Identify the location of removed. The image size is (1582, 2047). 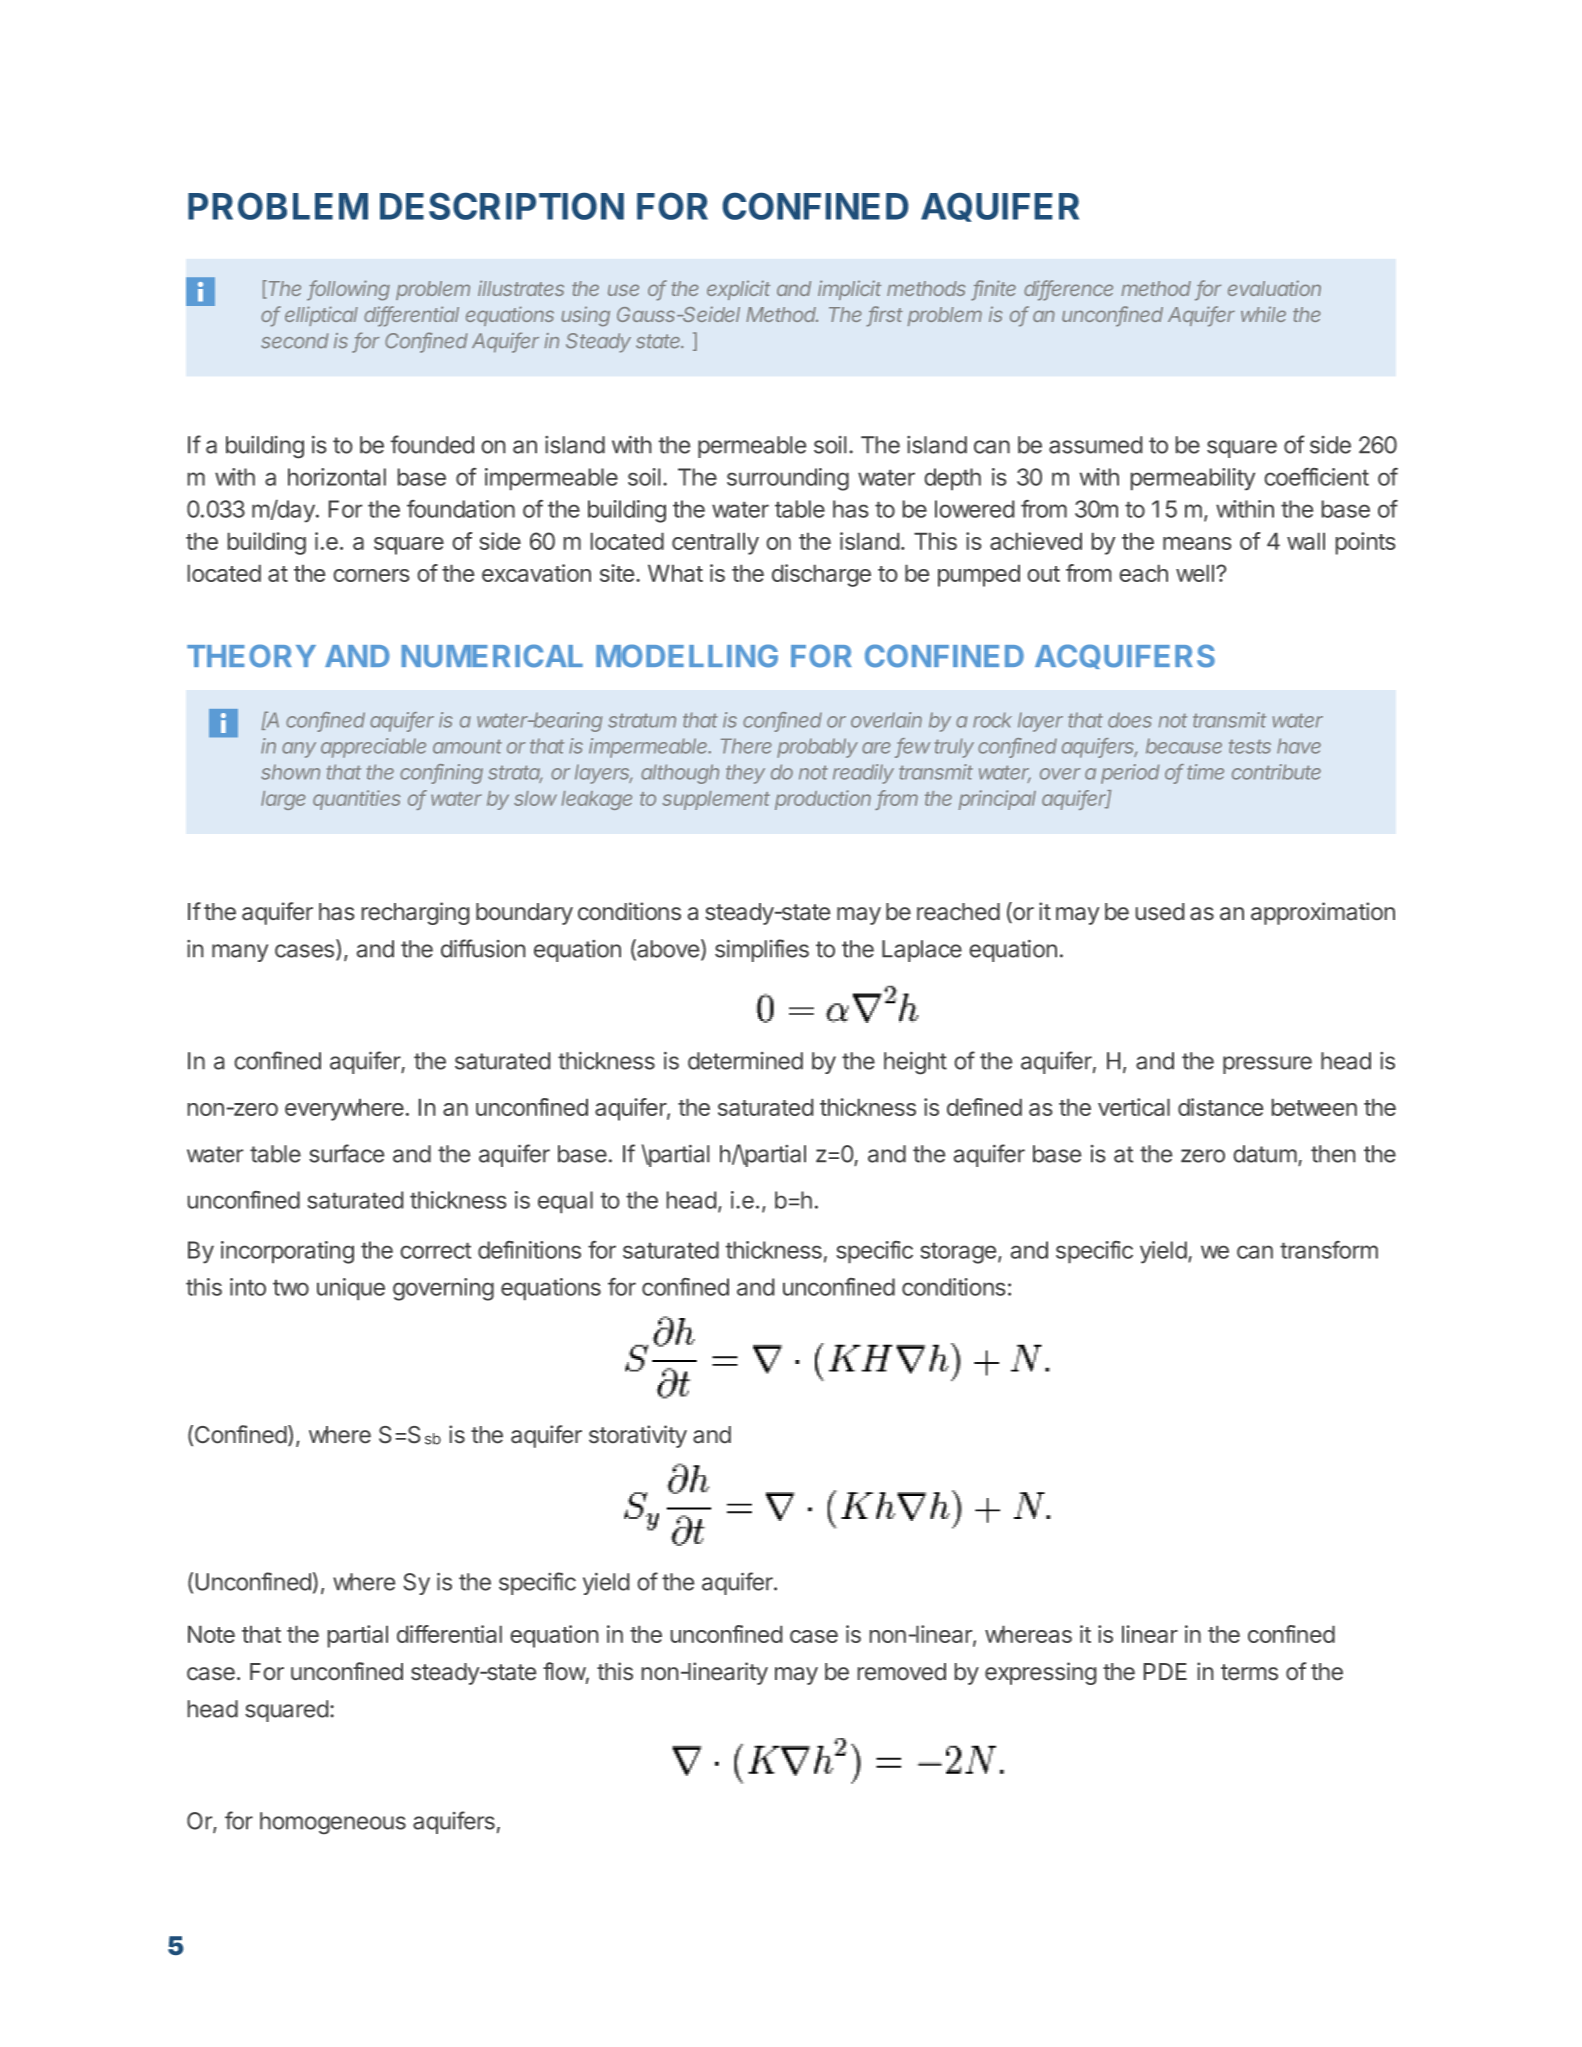
(902, 1671).
